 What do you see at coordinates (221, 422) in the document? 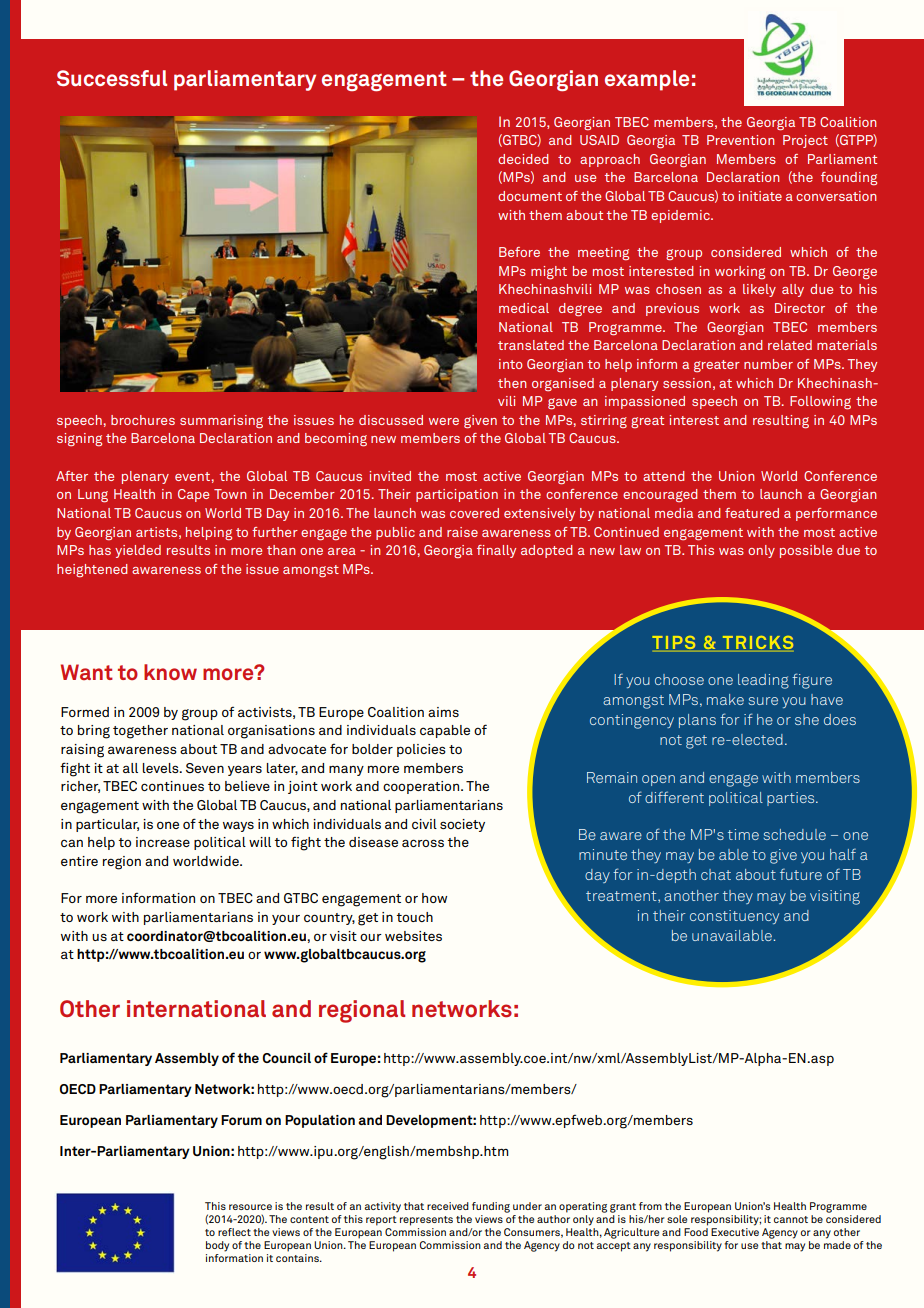
I see `summarising` at bounding box center [221, 422].
